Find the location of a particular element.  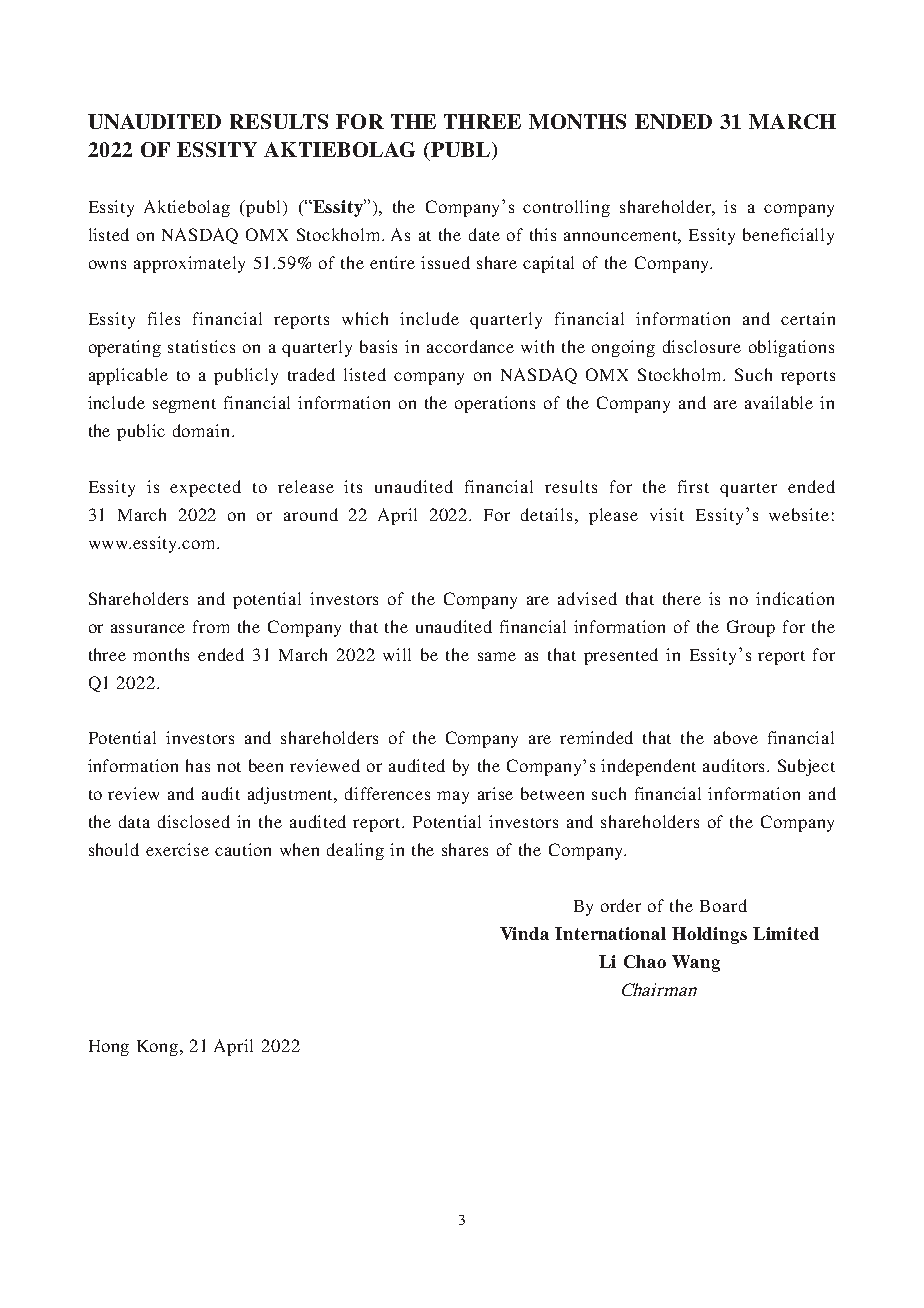

beneficially is located at coordinates (788, 236).
